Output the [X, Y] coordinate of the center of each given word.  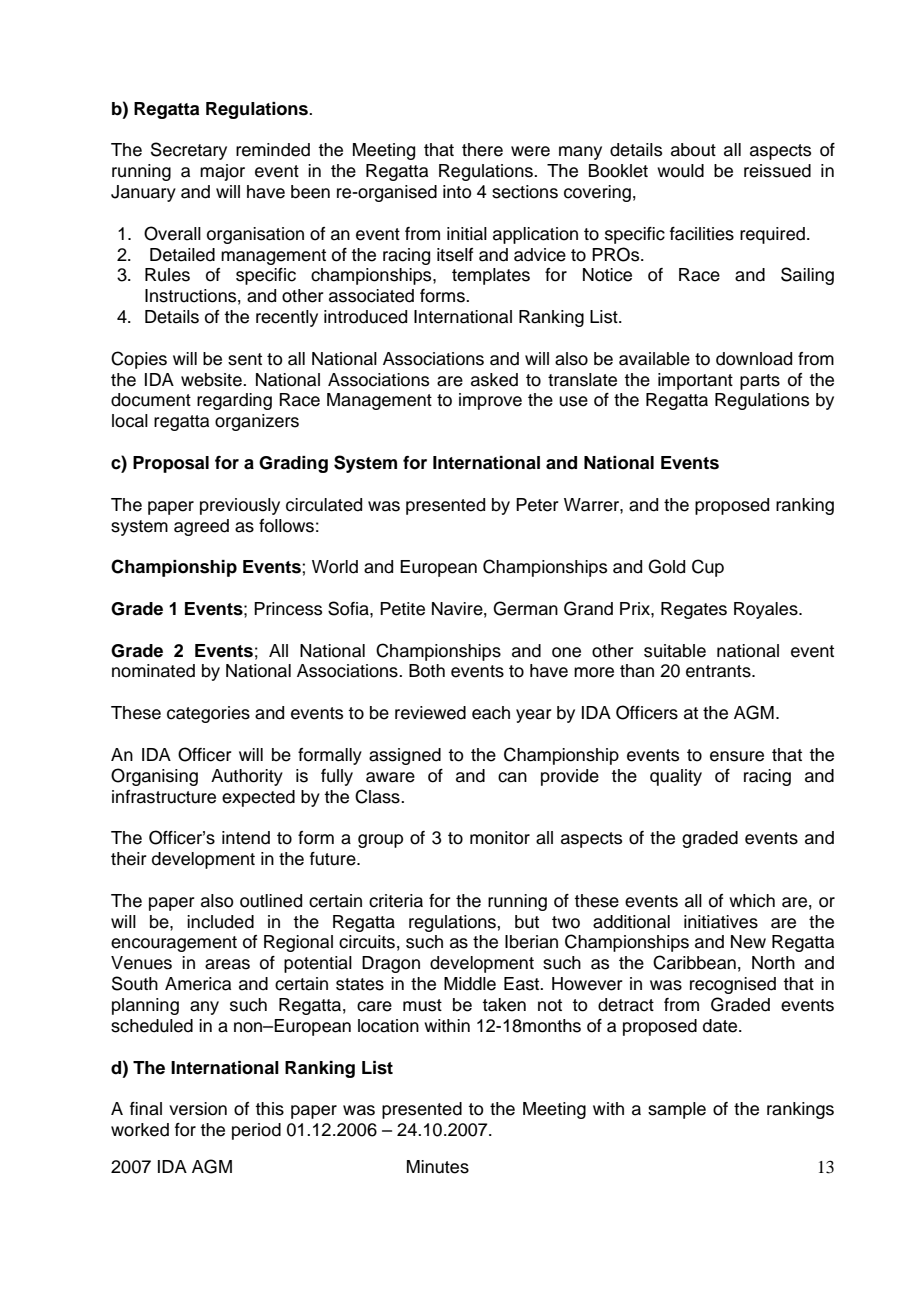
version [198, 1109]
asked [494, 380]
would [680, 171]
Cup [708, 568]
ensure [737, 756]
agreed [201, 527]
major [222, 172]
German [525, 608]
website [212, 380]
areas [227, 964]
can [512, 777]
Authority [247, 777]
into [457, 192]
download [754, 359]
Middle [470, 984]
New [748, 942]
